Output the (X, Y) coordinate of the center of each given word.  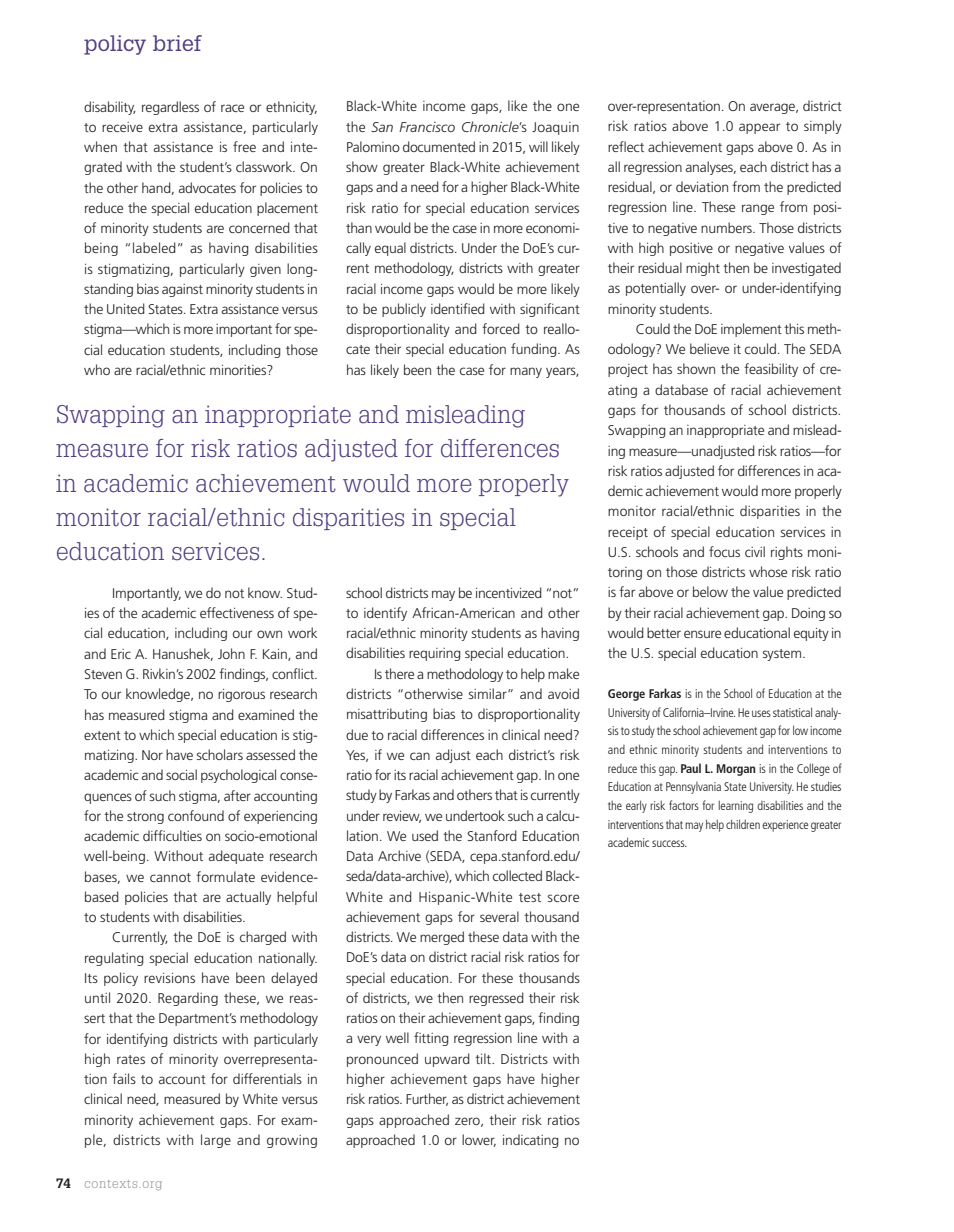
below (710, 591)
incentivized (509, 592)
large (216, 1141)
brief (177, 43)
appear (759, 128)
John (231, 653)
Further (427, 1099)
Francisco (427, 127)
